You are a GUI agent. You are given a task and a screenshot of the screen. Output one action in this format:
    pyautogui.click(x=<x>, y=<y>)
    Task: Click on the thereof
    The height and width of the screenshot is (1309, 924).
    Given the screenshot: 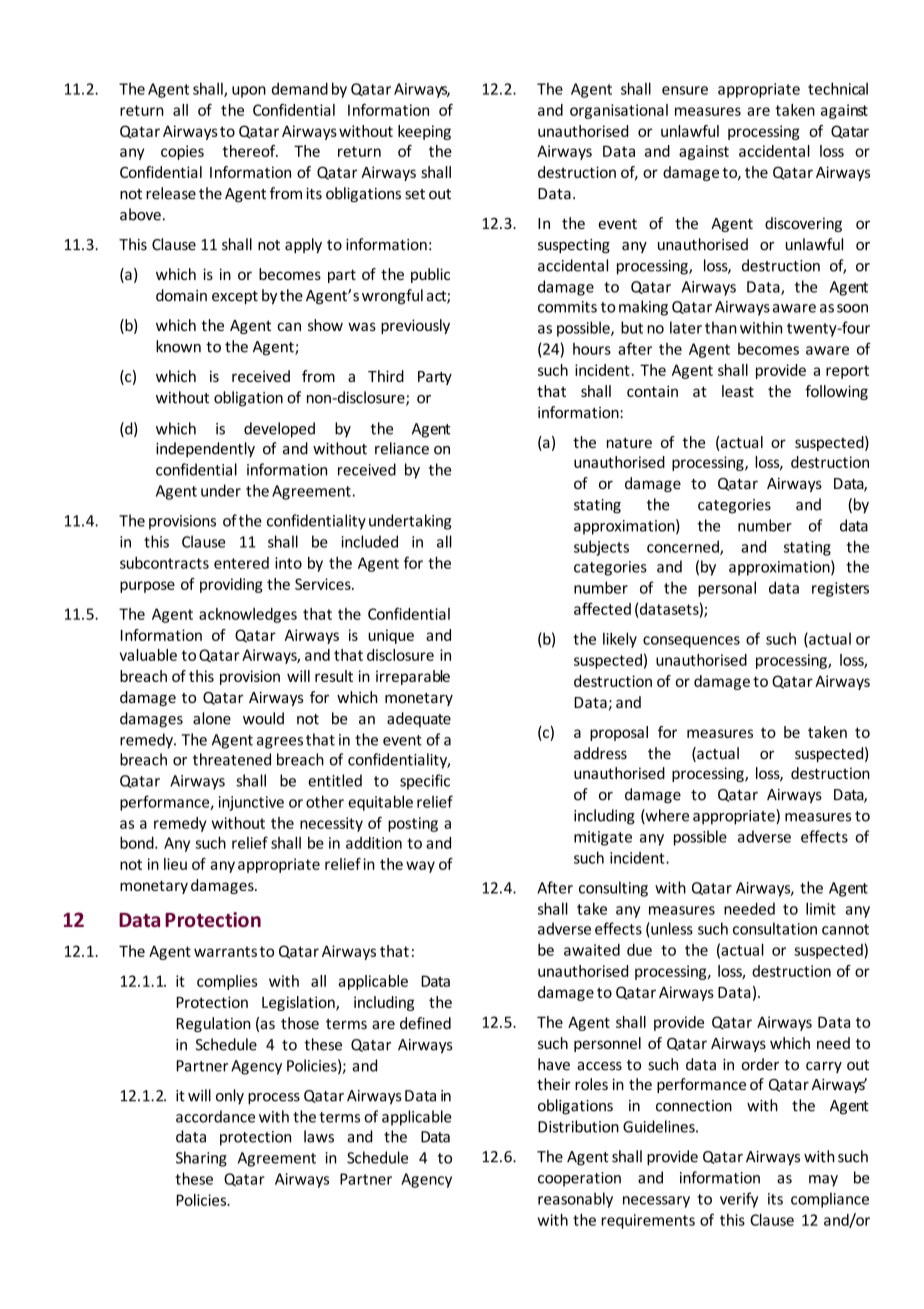 What is the action you would take?
    pyautogui.click(x=250, y=151)
